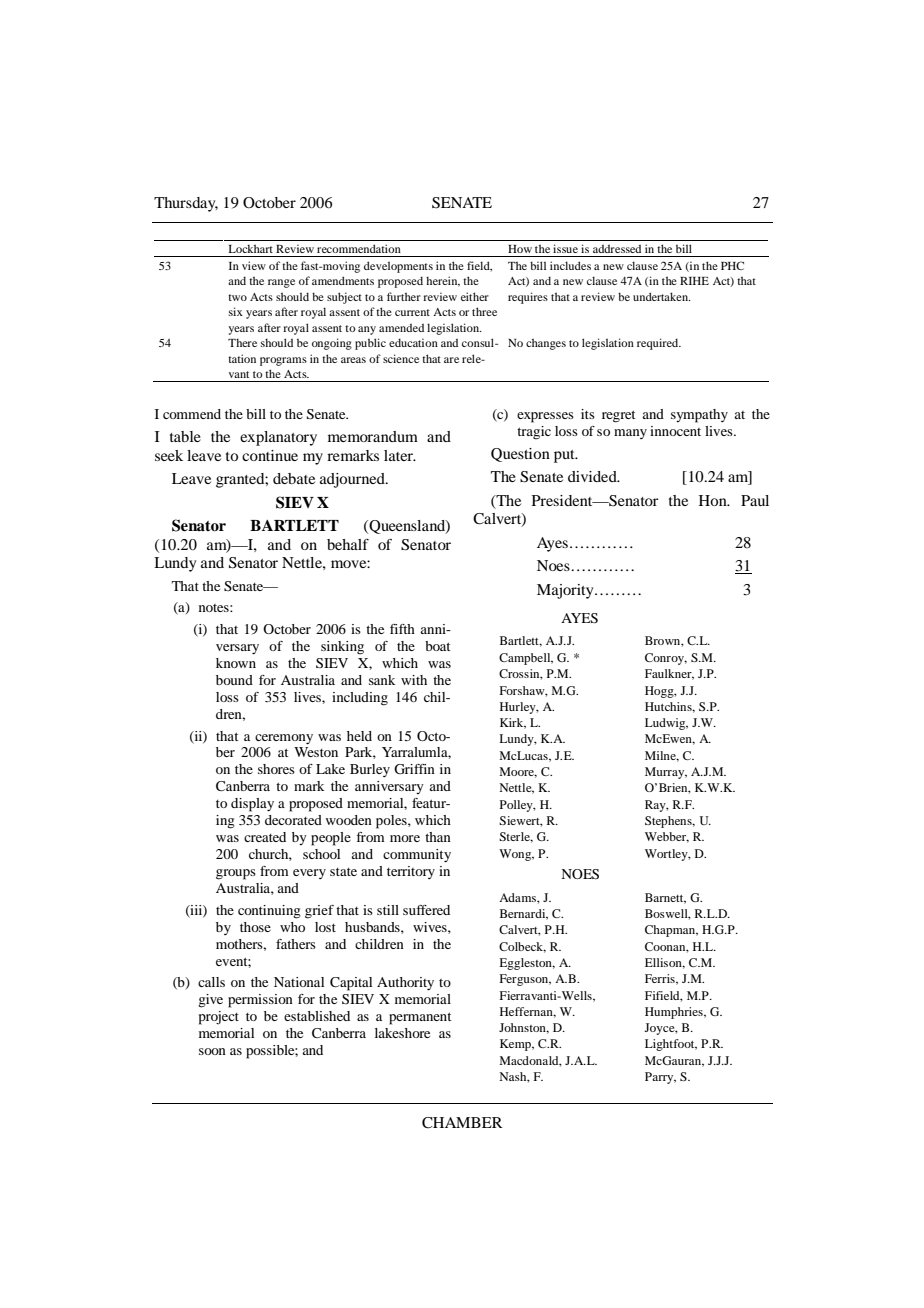 This page has height=1308, width=924. What do you see at coordinates (520, 249) in the page?
I see `How` at bounding box center [520, 249].
